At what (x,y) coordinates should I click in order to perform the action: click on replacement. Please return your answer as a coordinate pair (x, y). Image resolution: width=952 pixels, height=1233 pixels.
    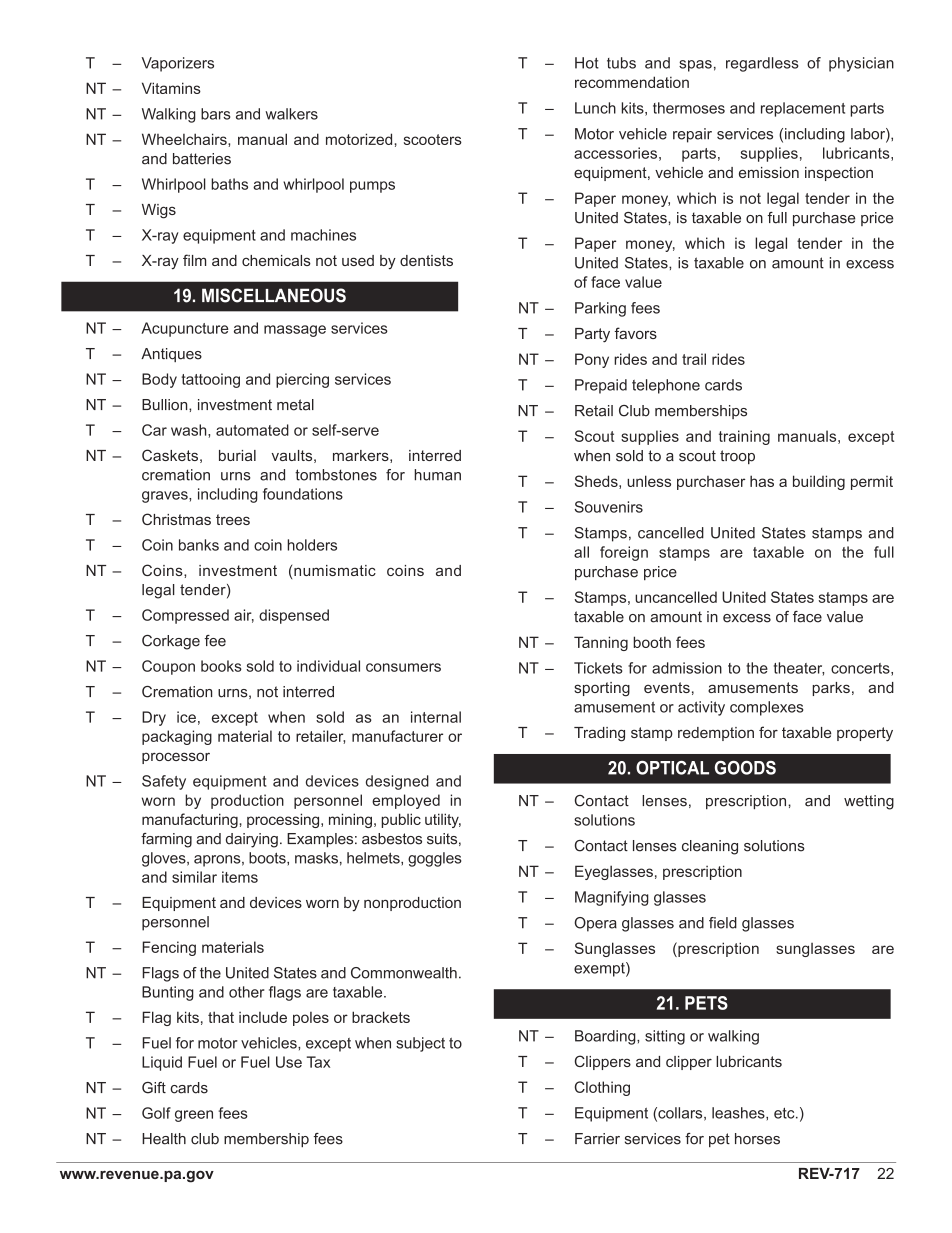
    Looking at the image, I should click on (803, 109).
